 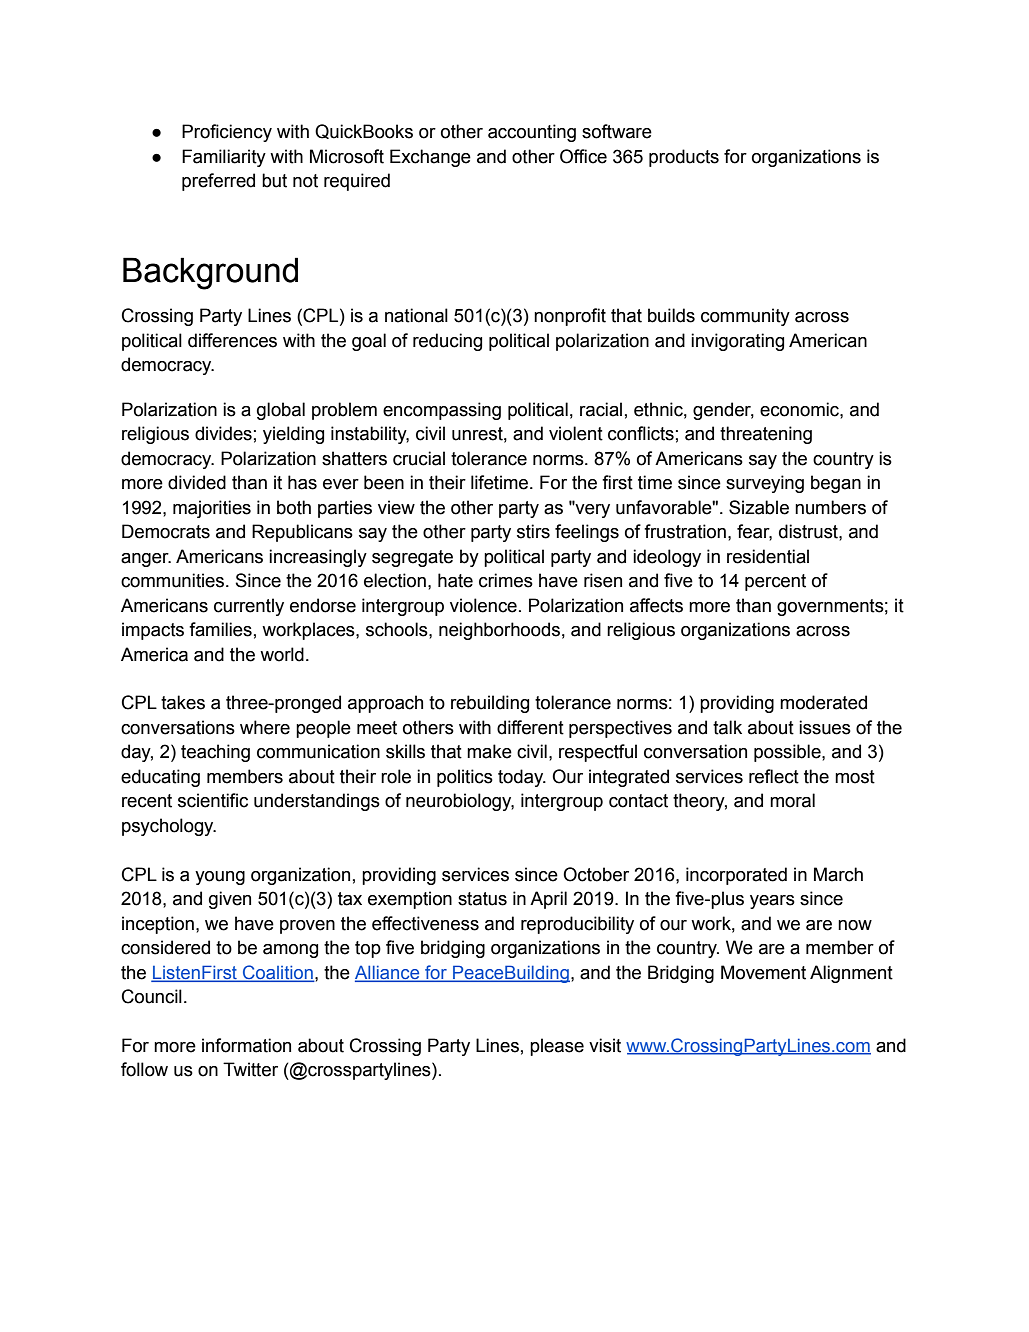 What do you see at coordinates (483, 605) in the image?
I see `violence` at bounding box center [483, 605].
